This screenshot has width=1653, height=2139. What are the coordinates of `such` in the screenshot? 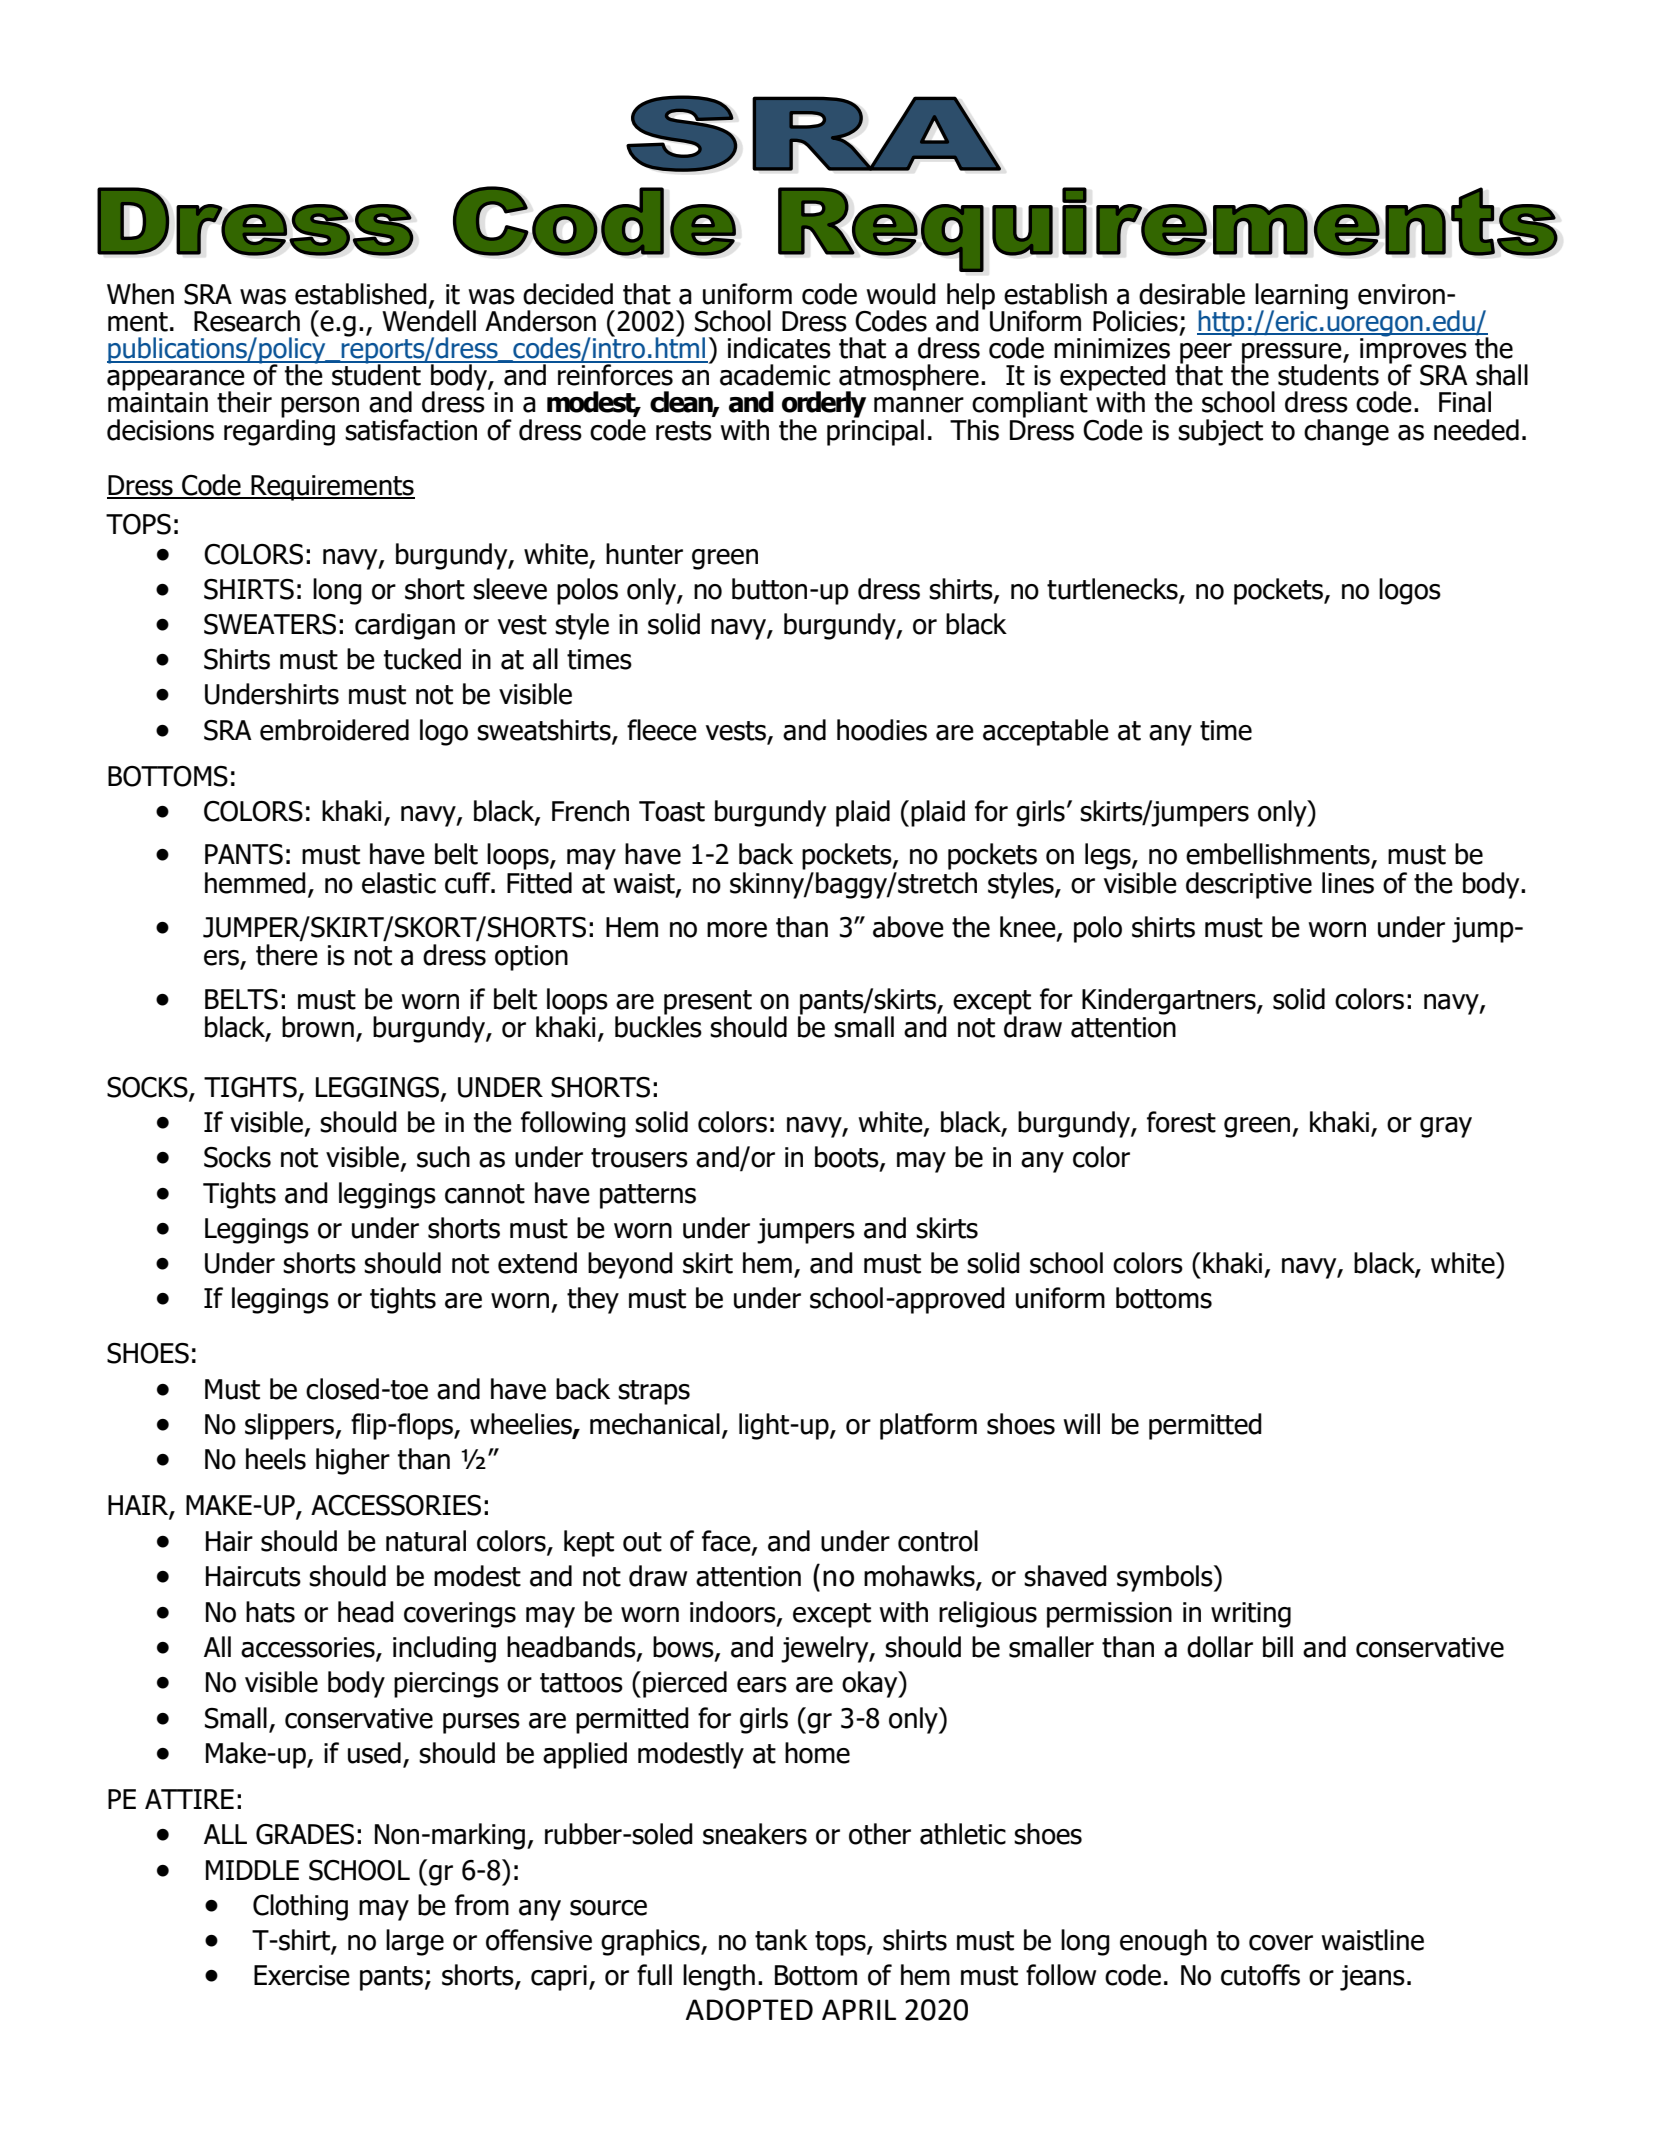 It's located at (443, 1157).
